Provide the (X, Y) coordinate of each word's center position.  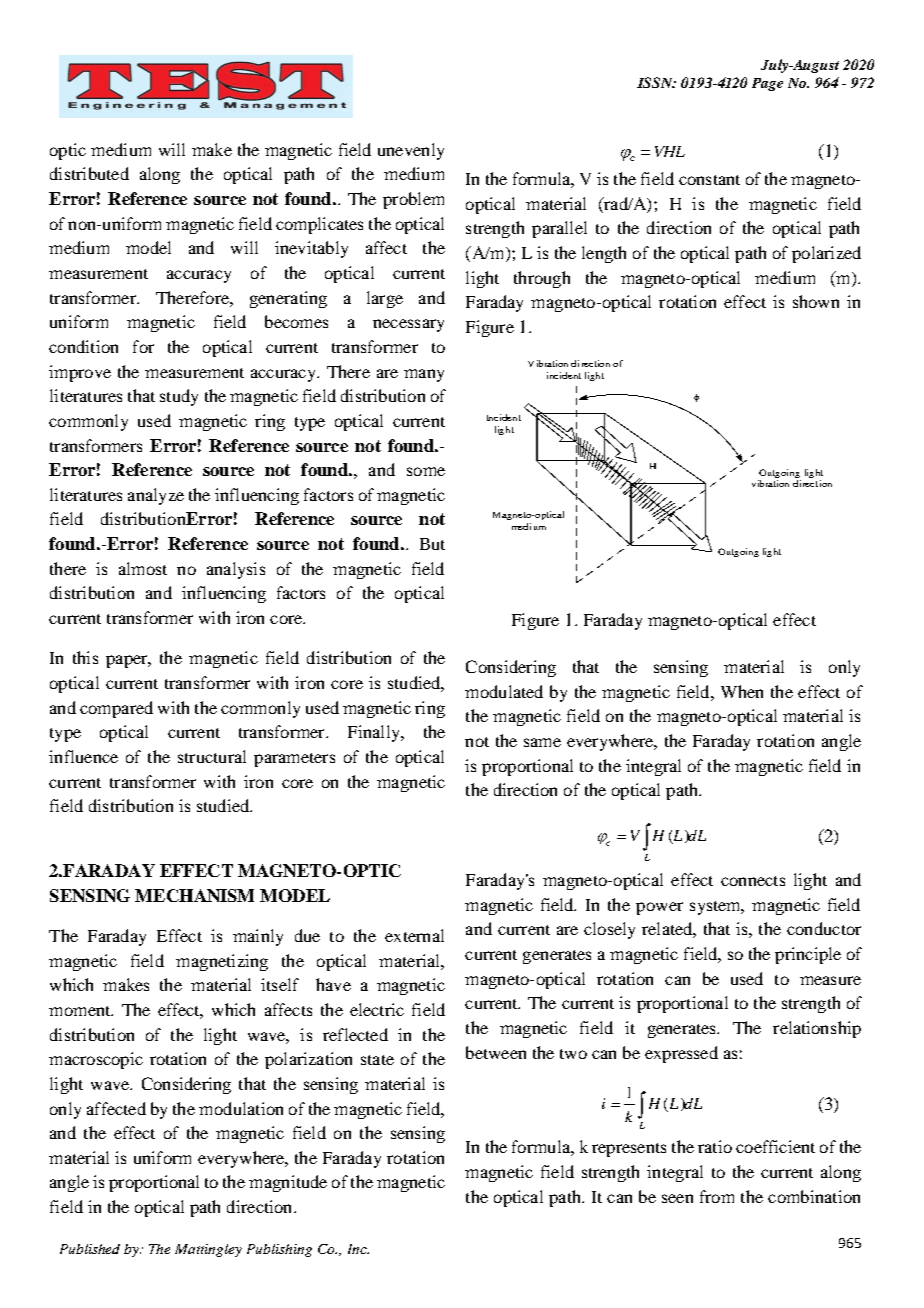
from (717, 1196)
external (414, 935)
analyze (156, 496)
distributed (89, 173)
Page (767, 84)
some (426, 471)
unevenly (411, 151)
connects (753, 881)
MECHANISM (194, 895)
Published (90, 1249)
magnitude (288, 1183)
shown (816, 301)
